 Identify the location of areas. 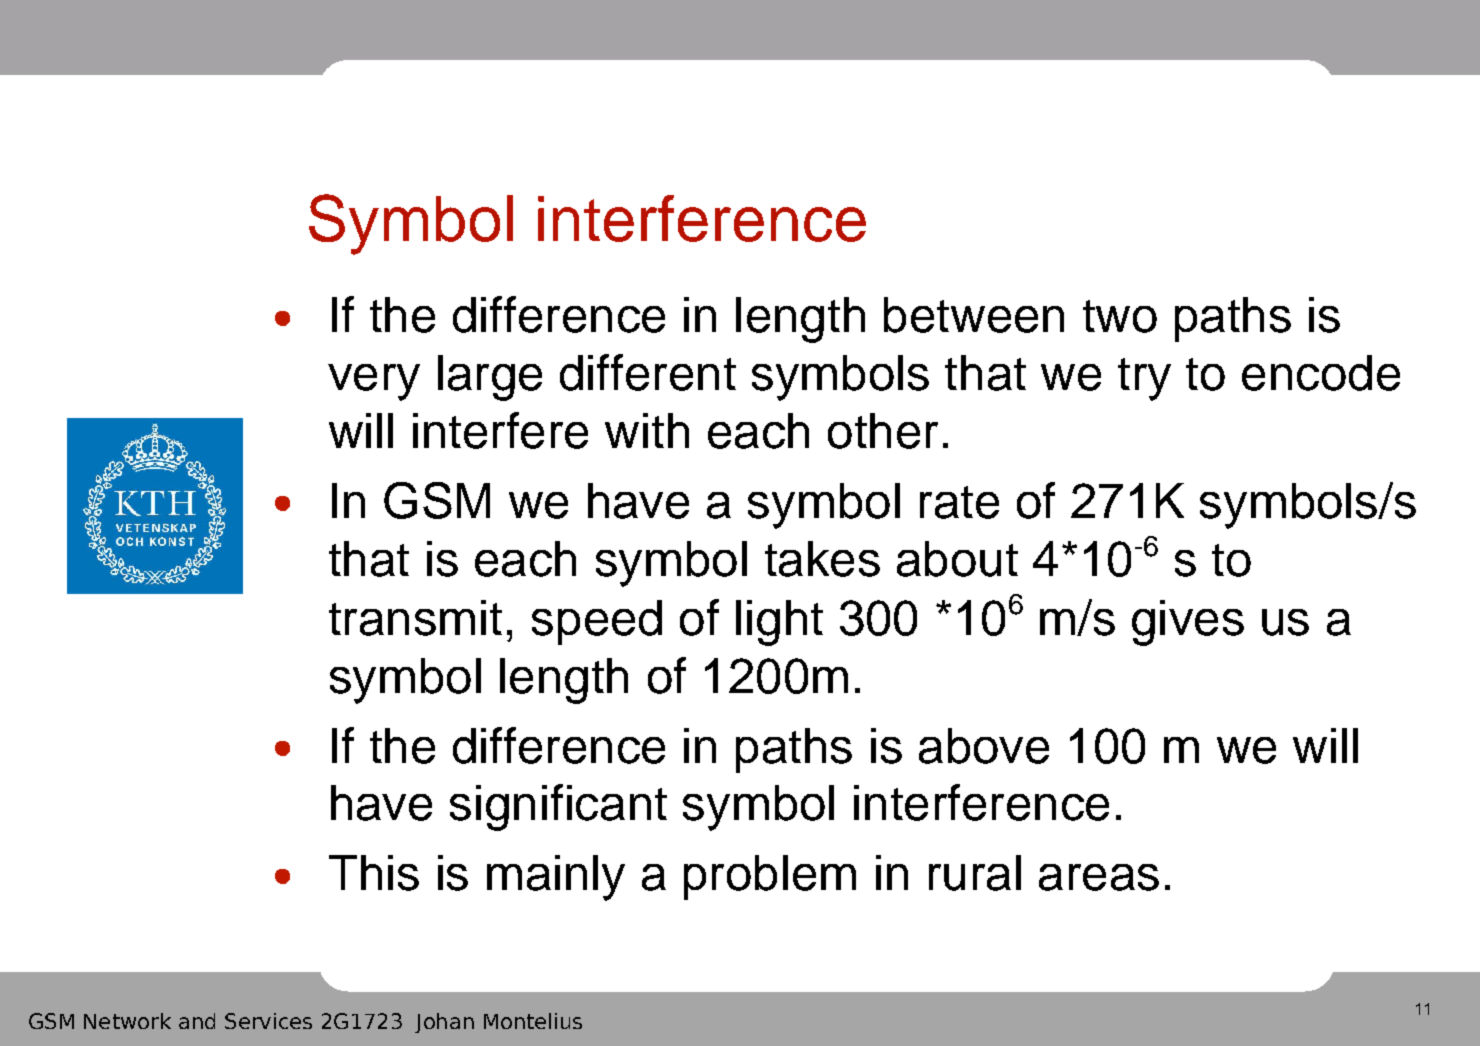
(1099, 877).
